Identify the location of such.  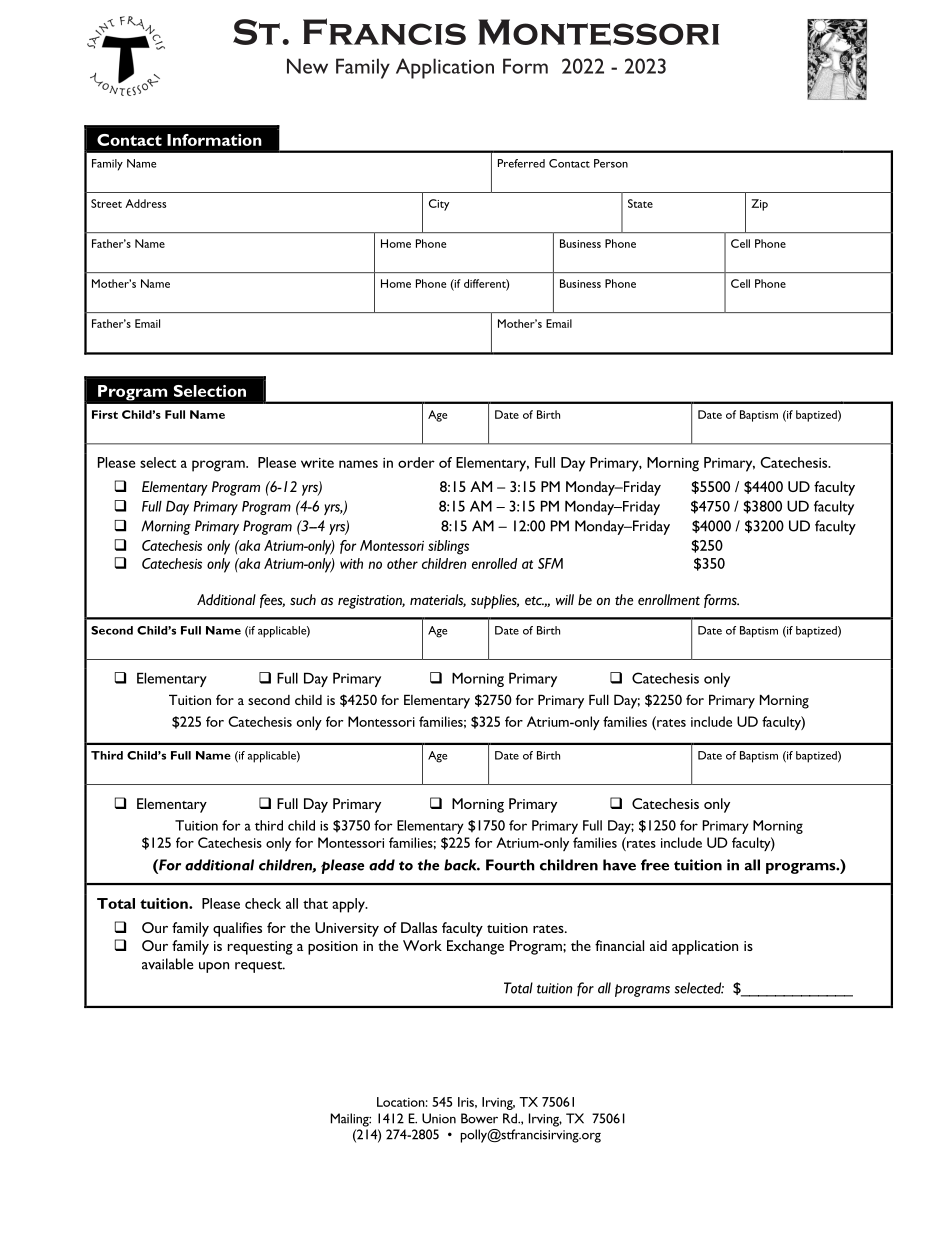
(303, 599).
